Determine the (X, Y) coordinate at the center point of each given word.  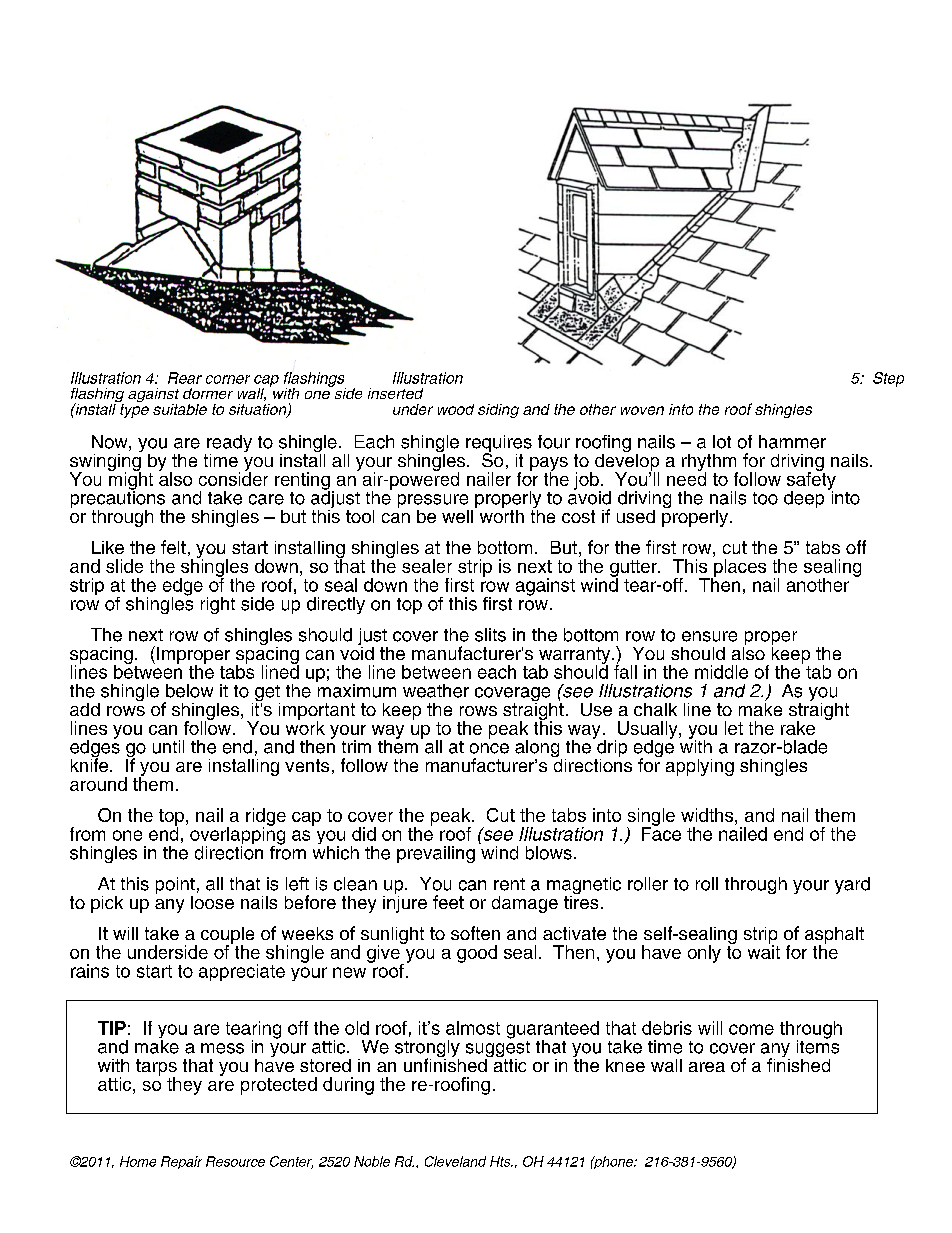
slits (490, 635)
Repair (181, 1162)
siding (498, 411)
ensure (709, 636)
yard (852, 885)
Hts (501, 1161)
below (189, 691)
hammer (792, 442)
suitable (180, 409)
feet (448, 902)
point (175, 887)
